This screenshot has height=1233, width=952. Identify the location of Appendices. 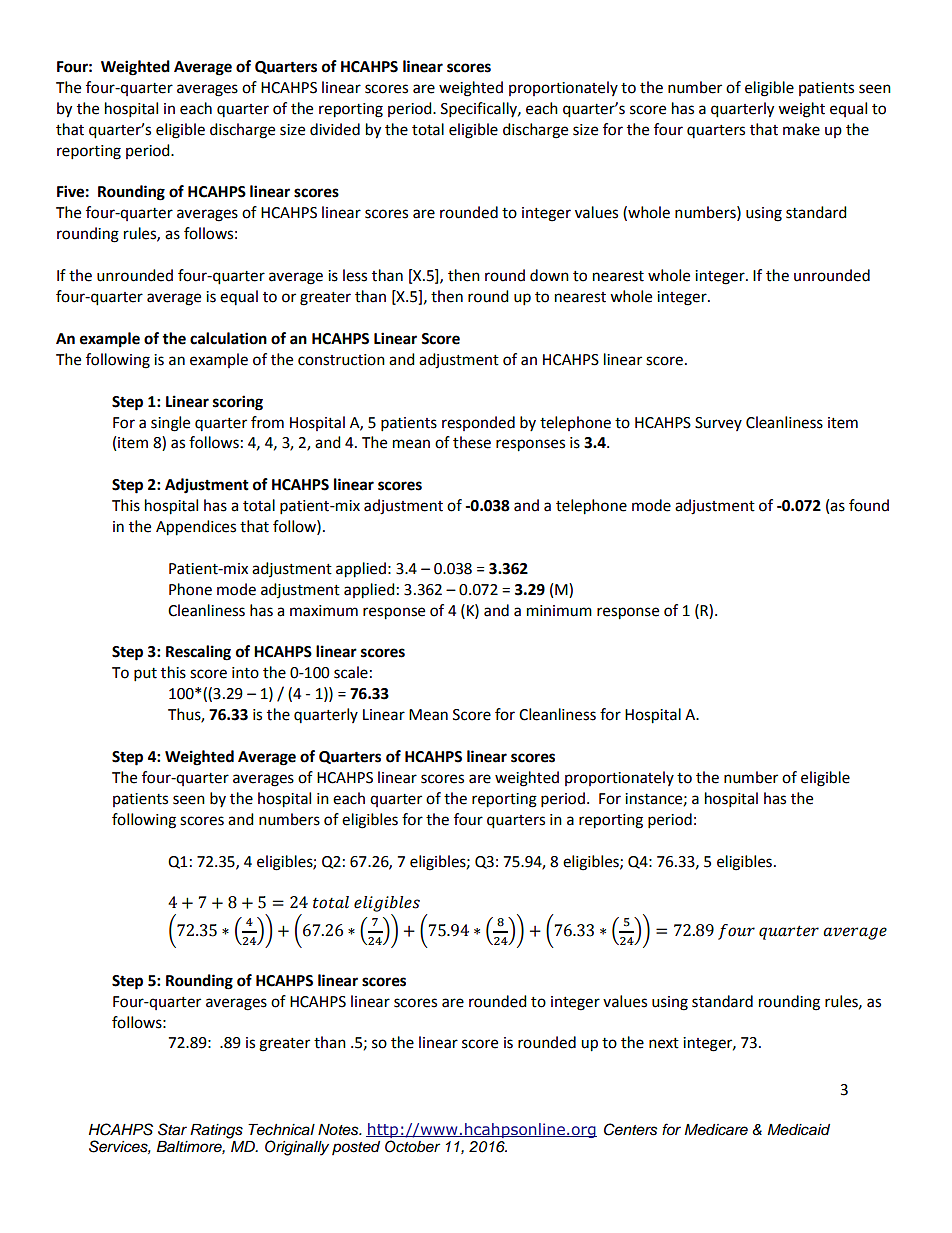
(196, 528).
